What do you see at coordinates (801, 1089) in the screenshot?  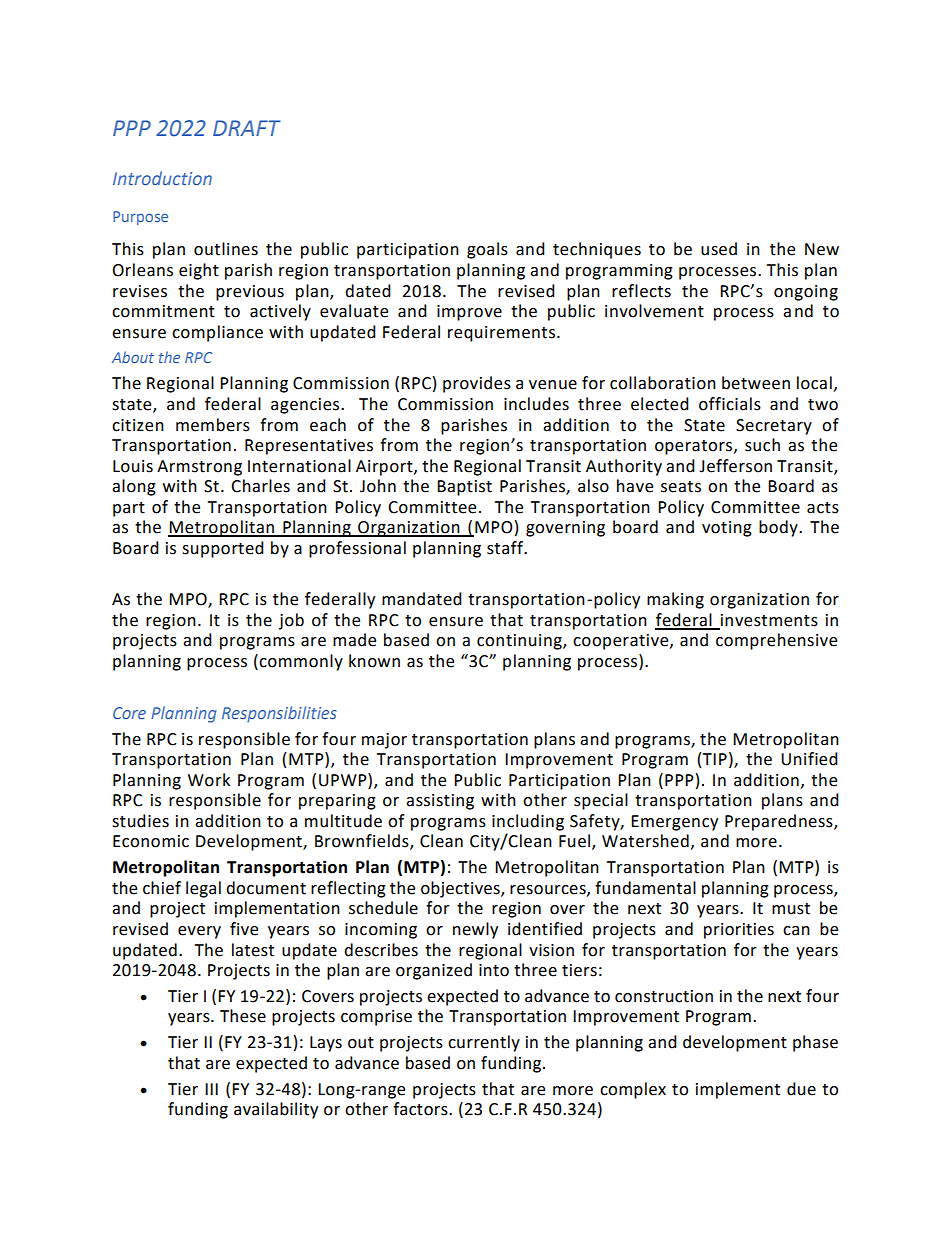 I see `due` at bounding box center [801, 1089].
